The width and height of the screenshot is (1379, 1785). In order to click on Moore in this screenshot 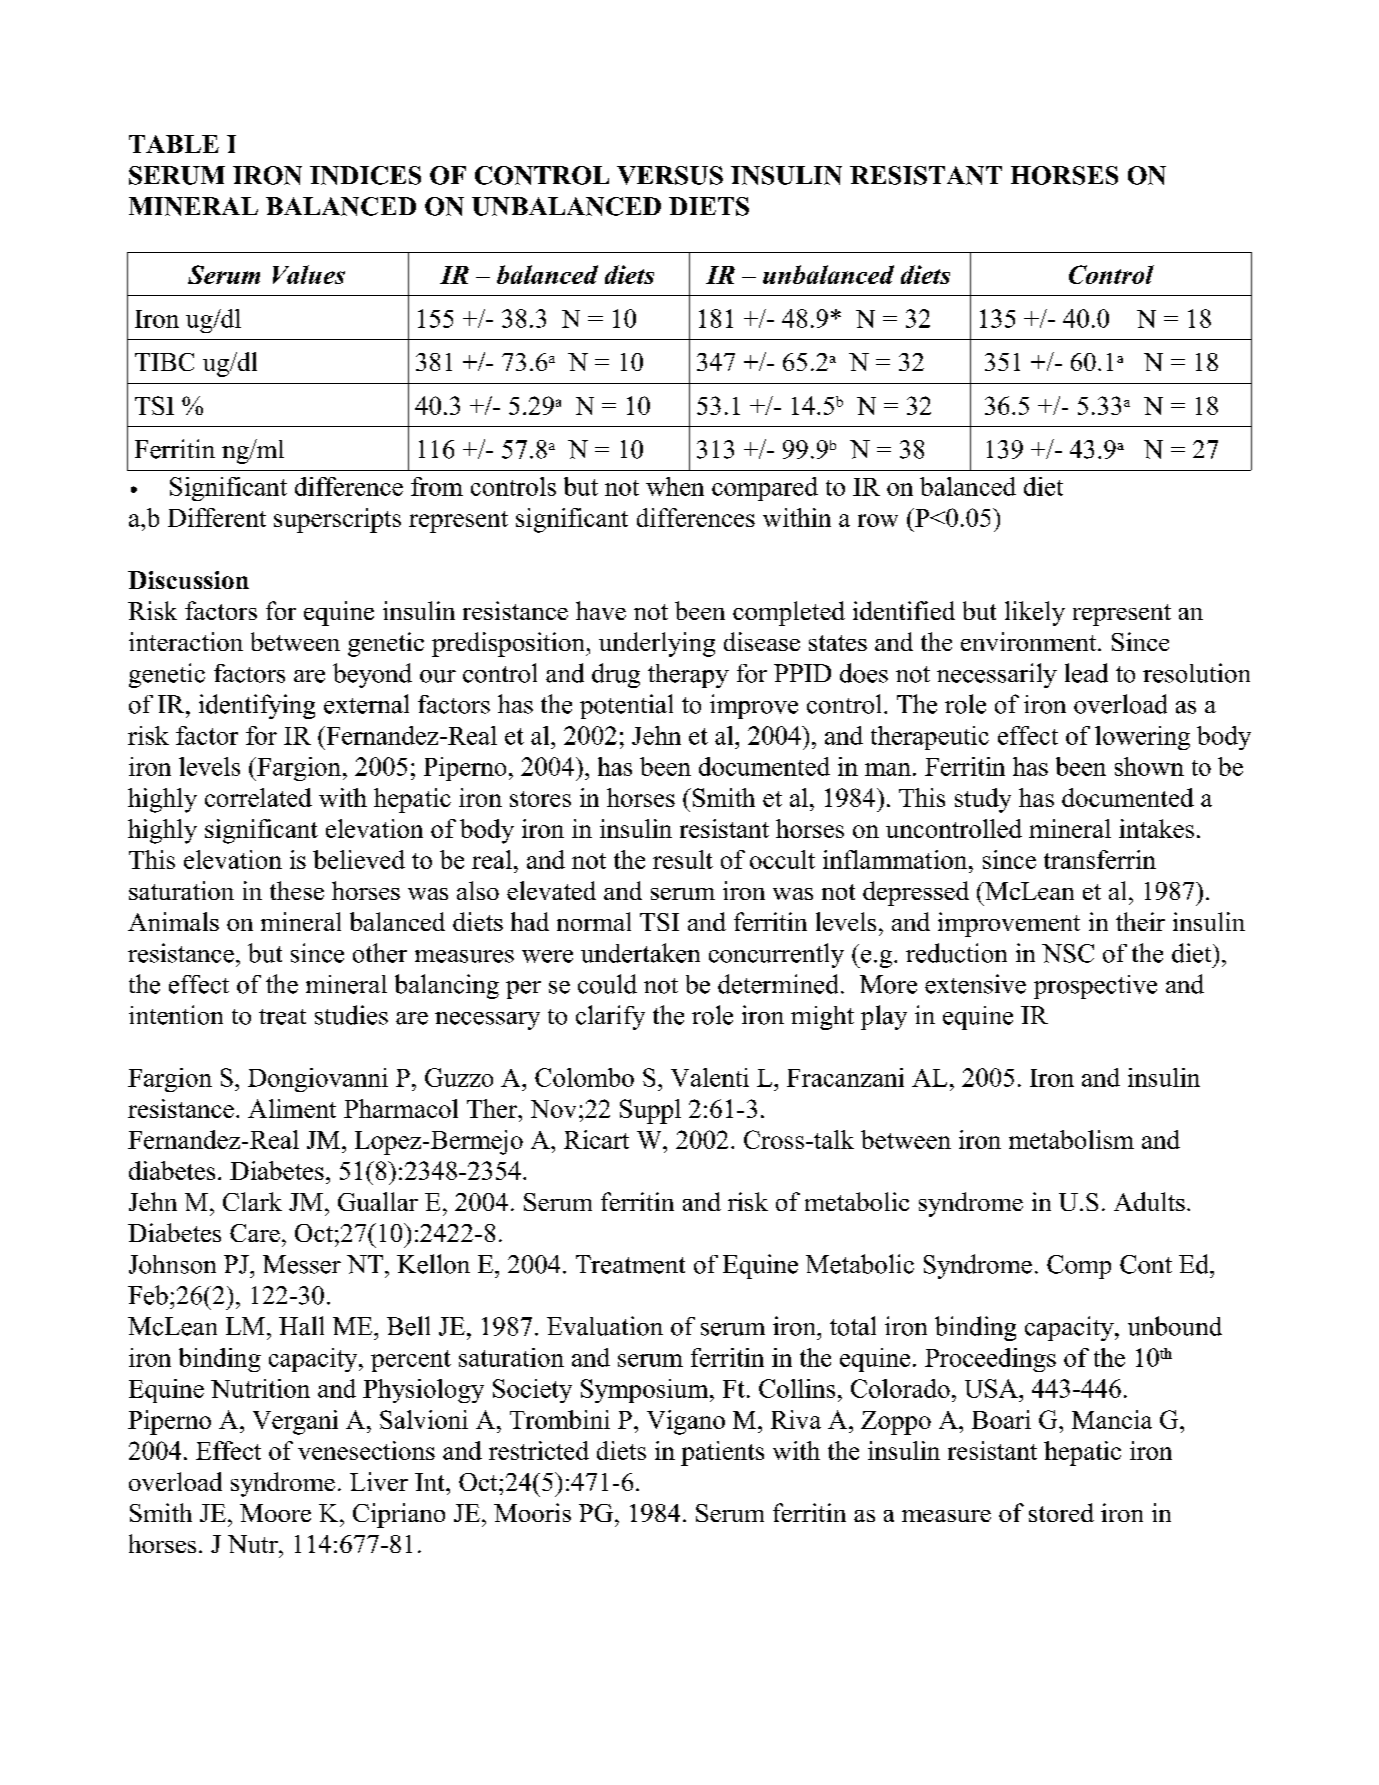, I will do `click(275, 1513)`.
